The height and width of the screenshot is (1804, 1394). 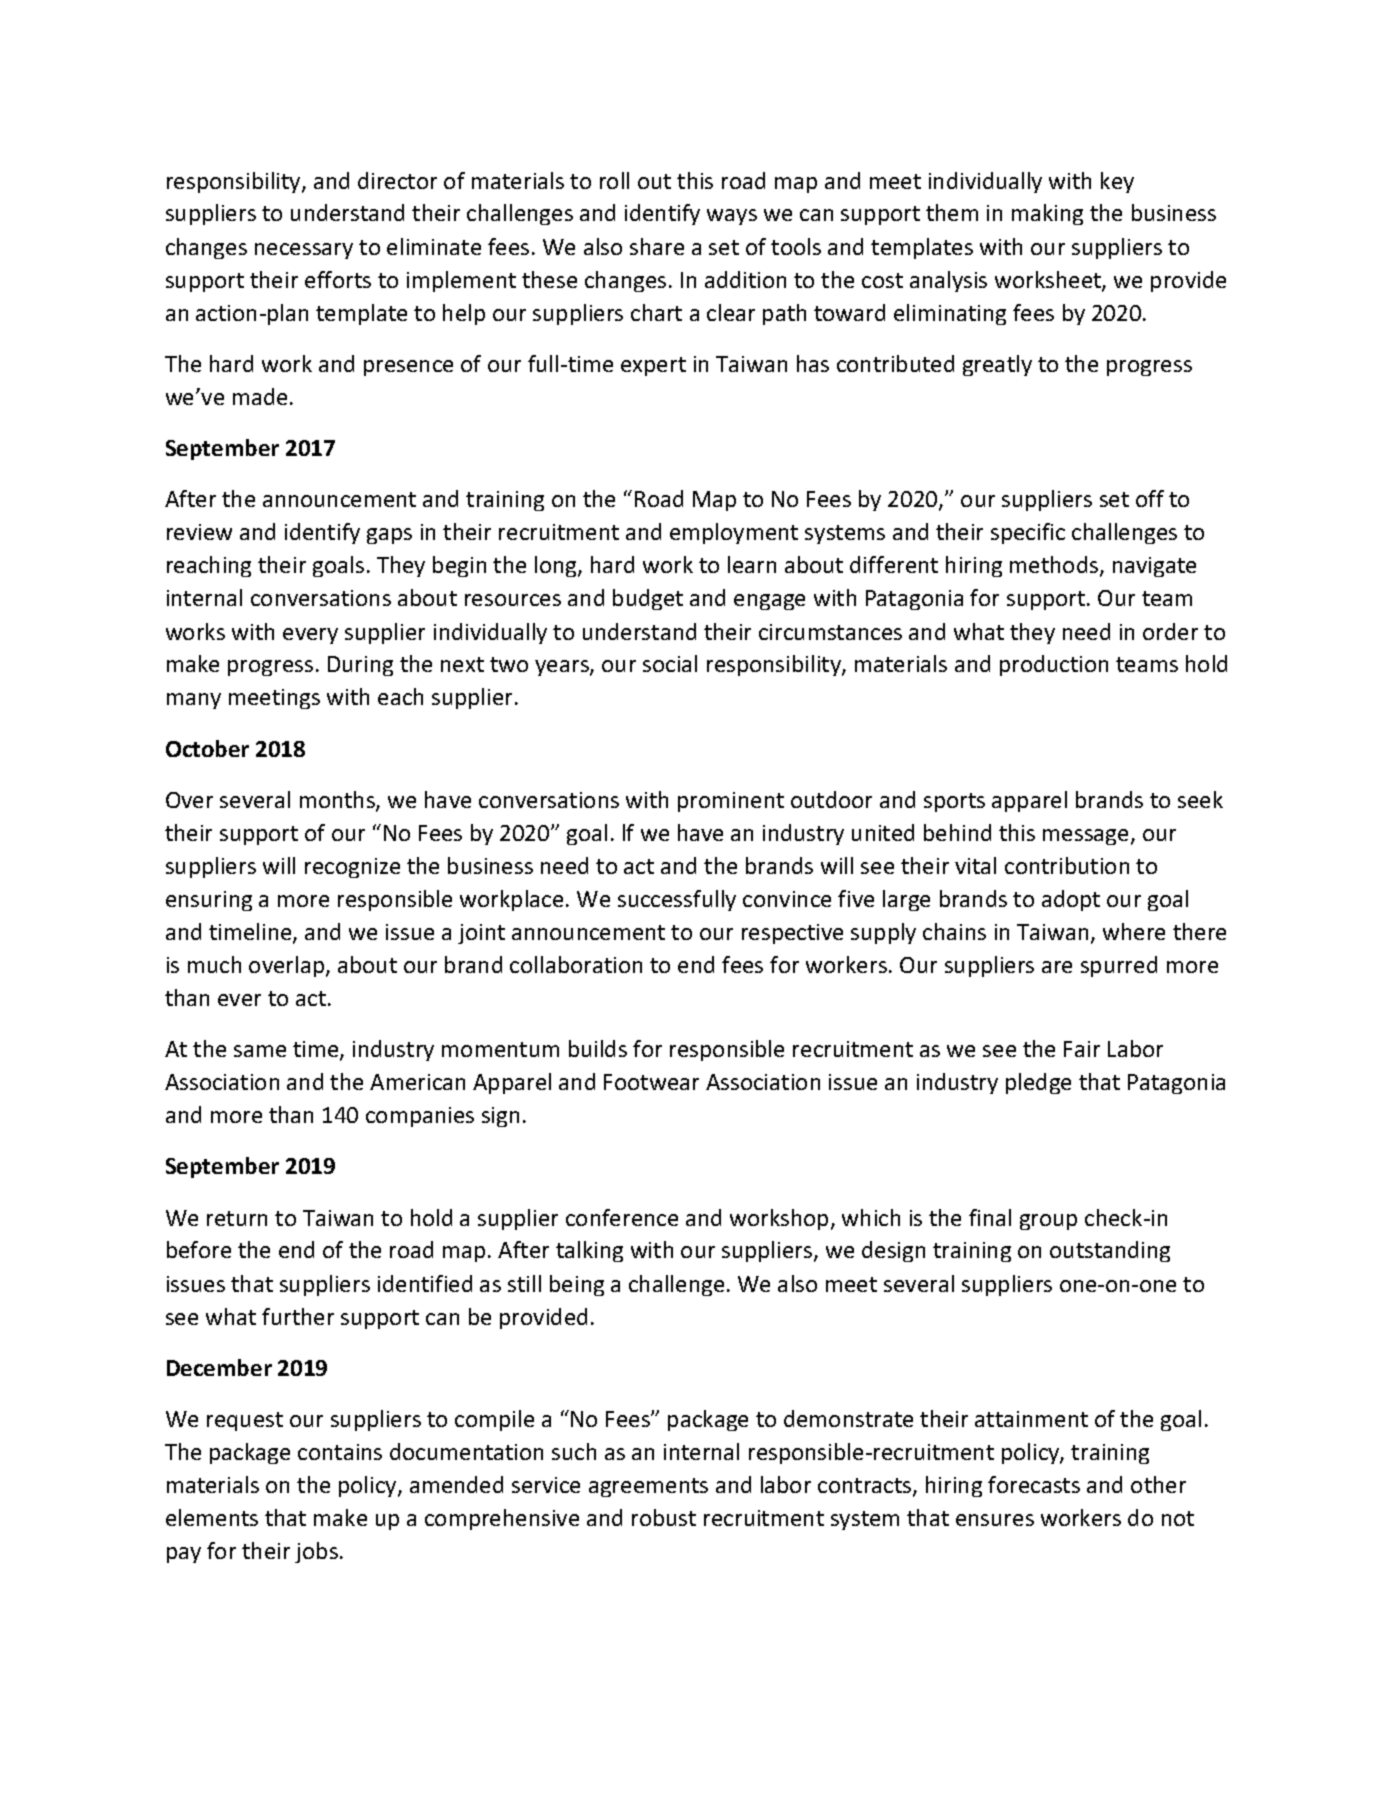 I want to click on Footwear, so click(x=651, y=1082).
